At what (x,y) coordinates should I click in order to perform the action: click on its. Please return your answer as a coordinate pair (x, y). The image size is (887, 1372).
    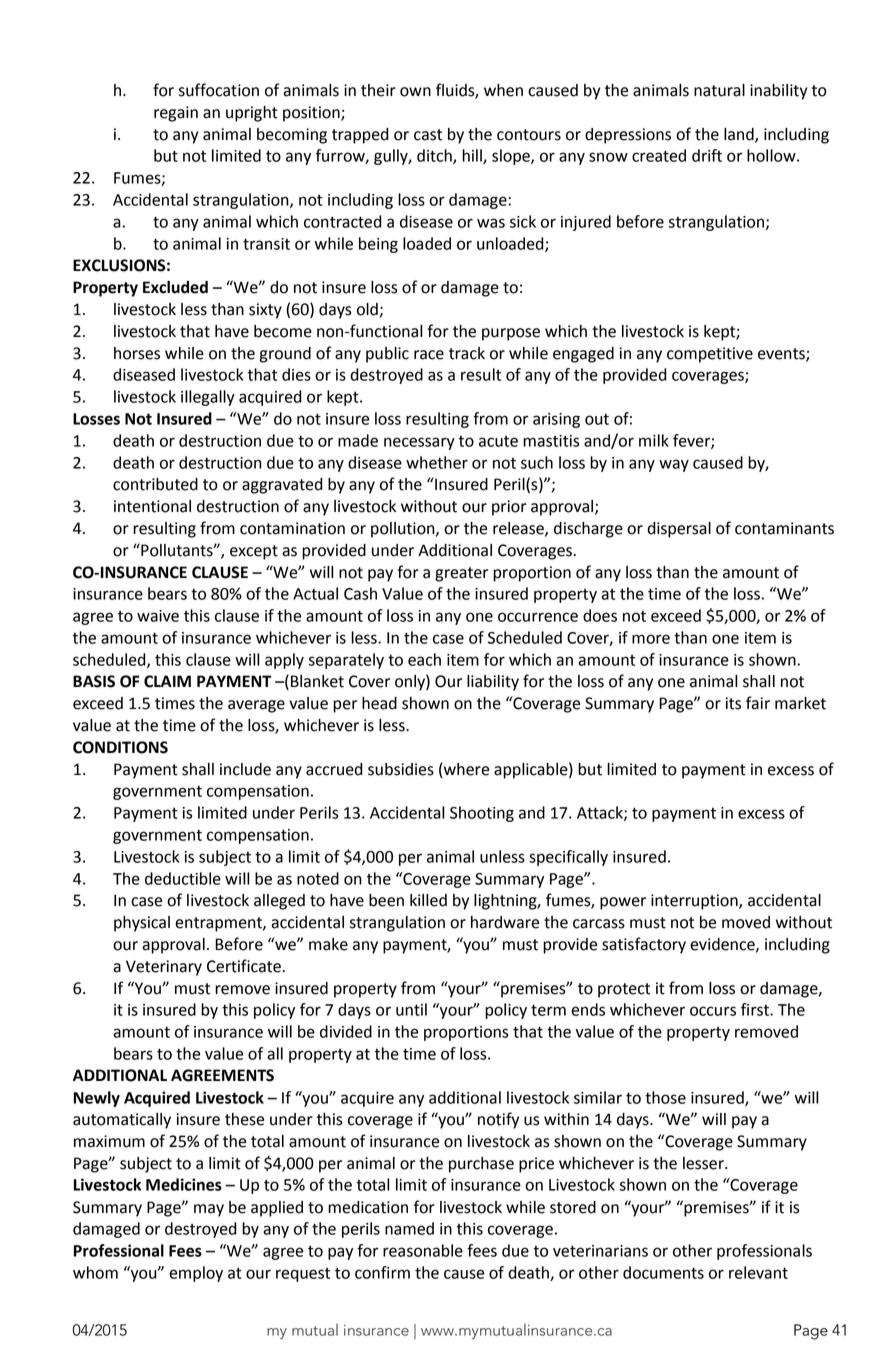
    Looking at the image, I should click on (733, 703).
